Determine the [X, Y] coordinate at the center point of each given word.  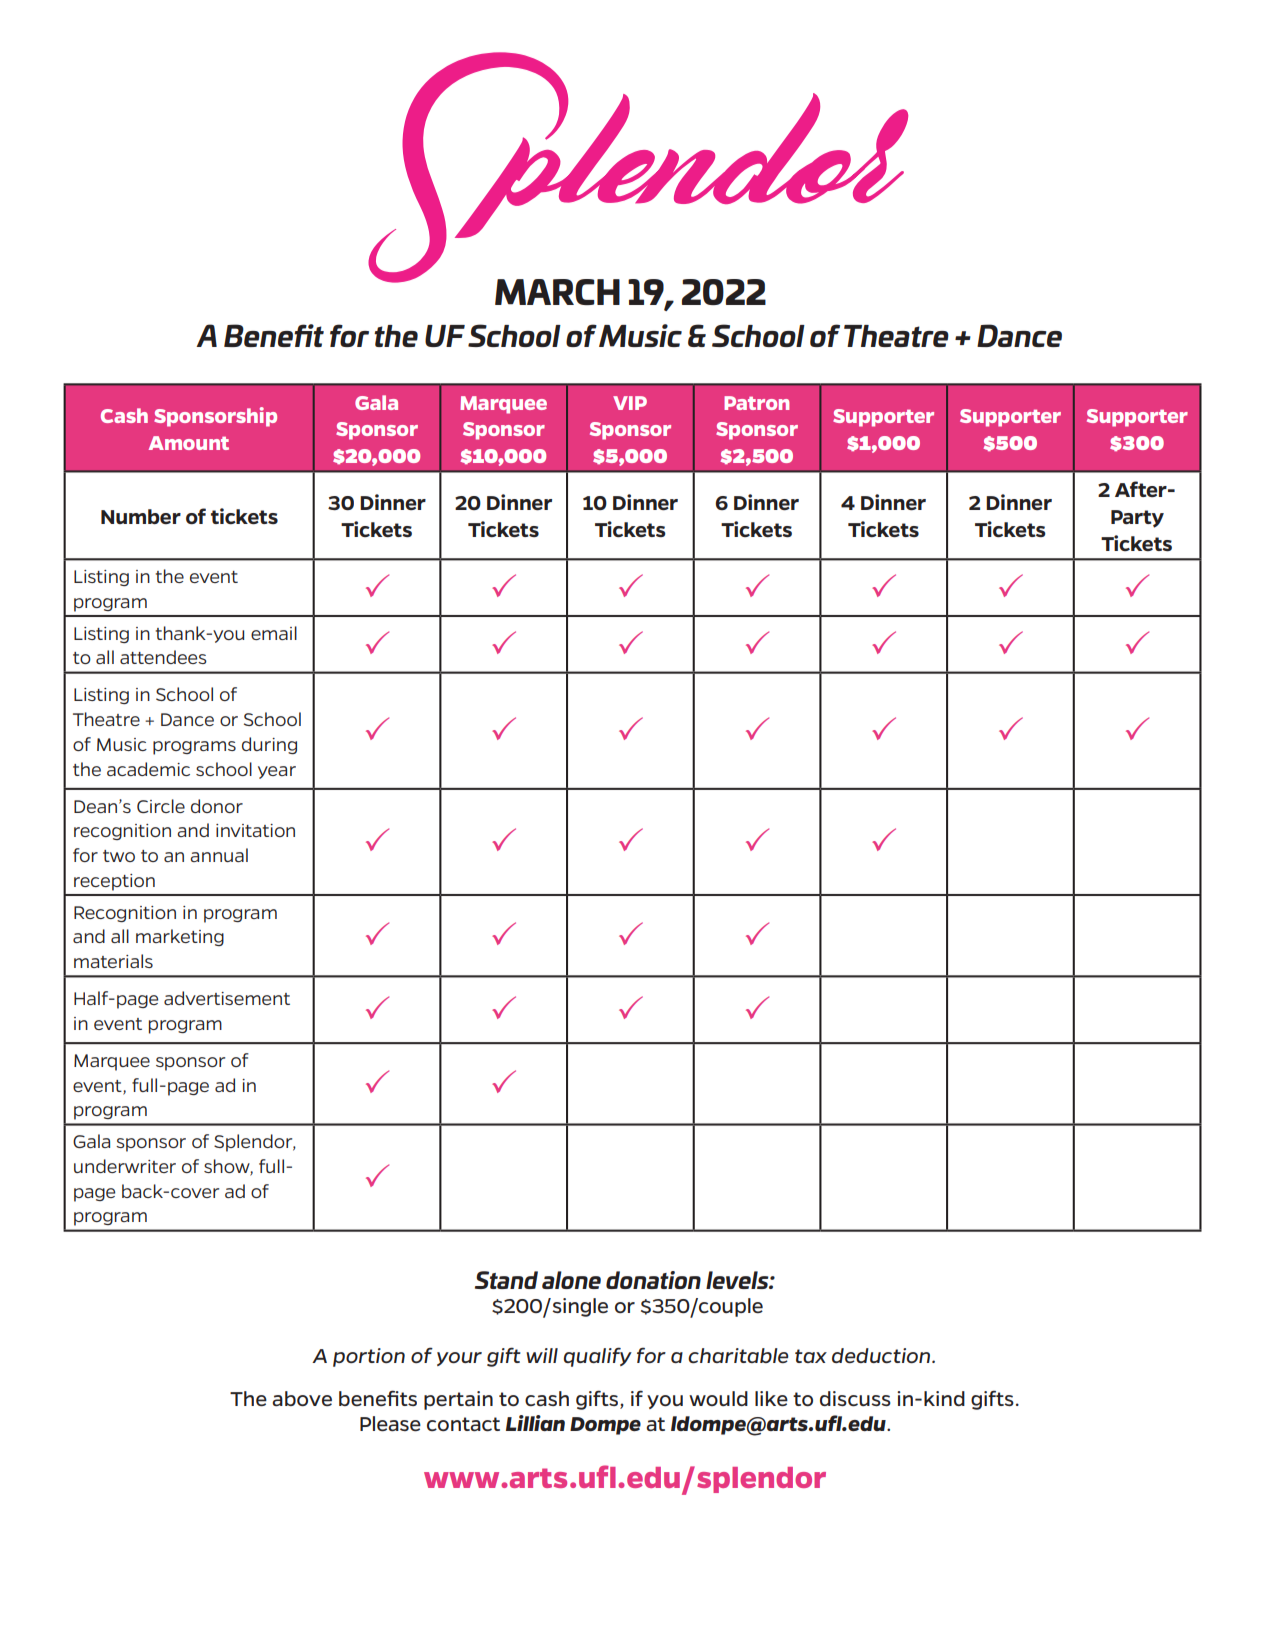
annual [219, 855]
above [302, 1398]
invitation [255, 830]
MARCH [557, 292]
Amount [189, 443]
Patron [756, 403]
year [277, 772]
